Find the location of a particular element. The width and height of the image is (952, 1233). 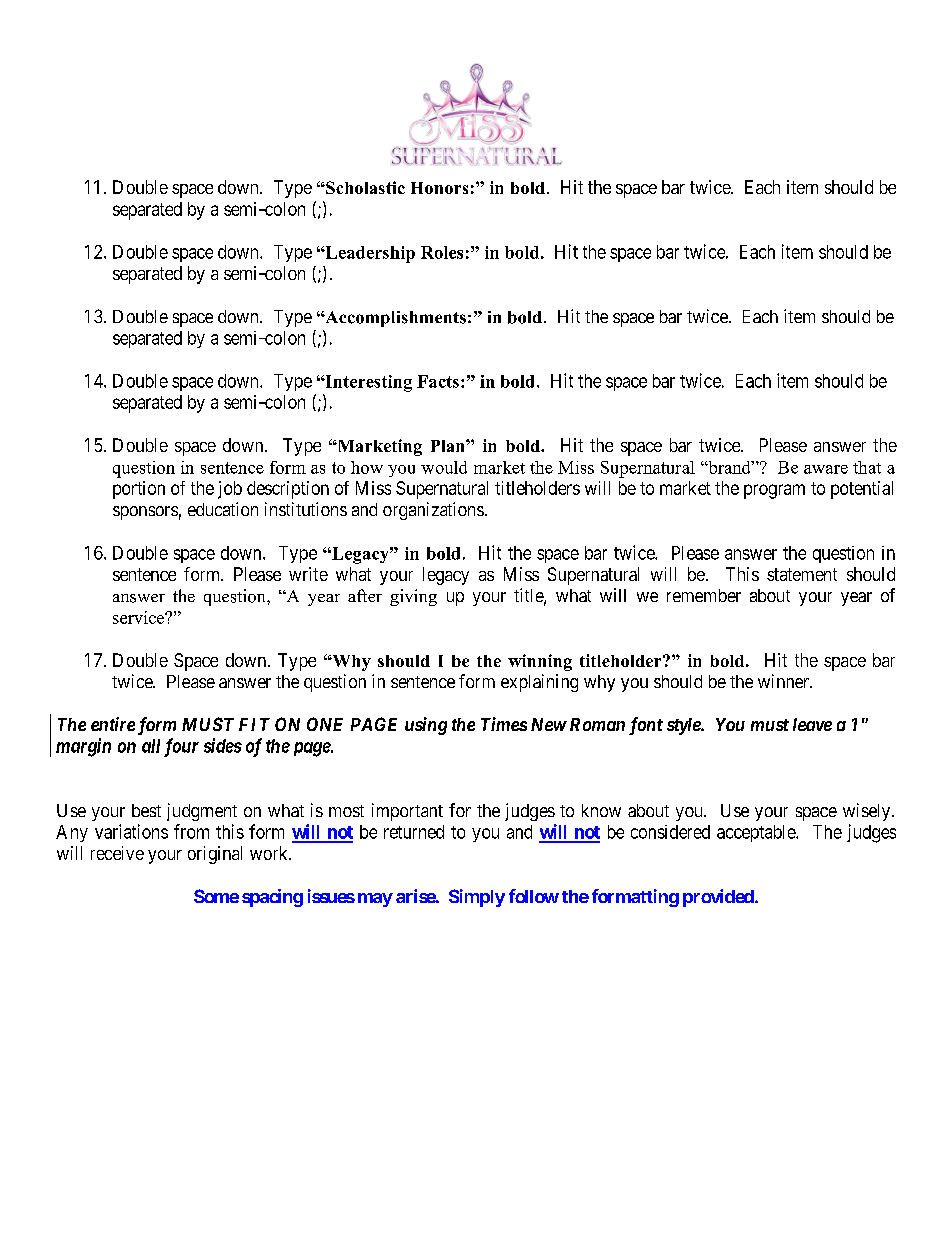

sponsors is located at coordinates (145, 513).
